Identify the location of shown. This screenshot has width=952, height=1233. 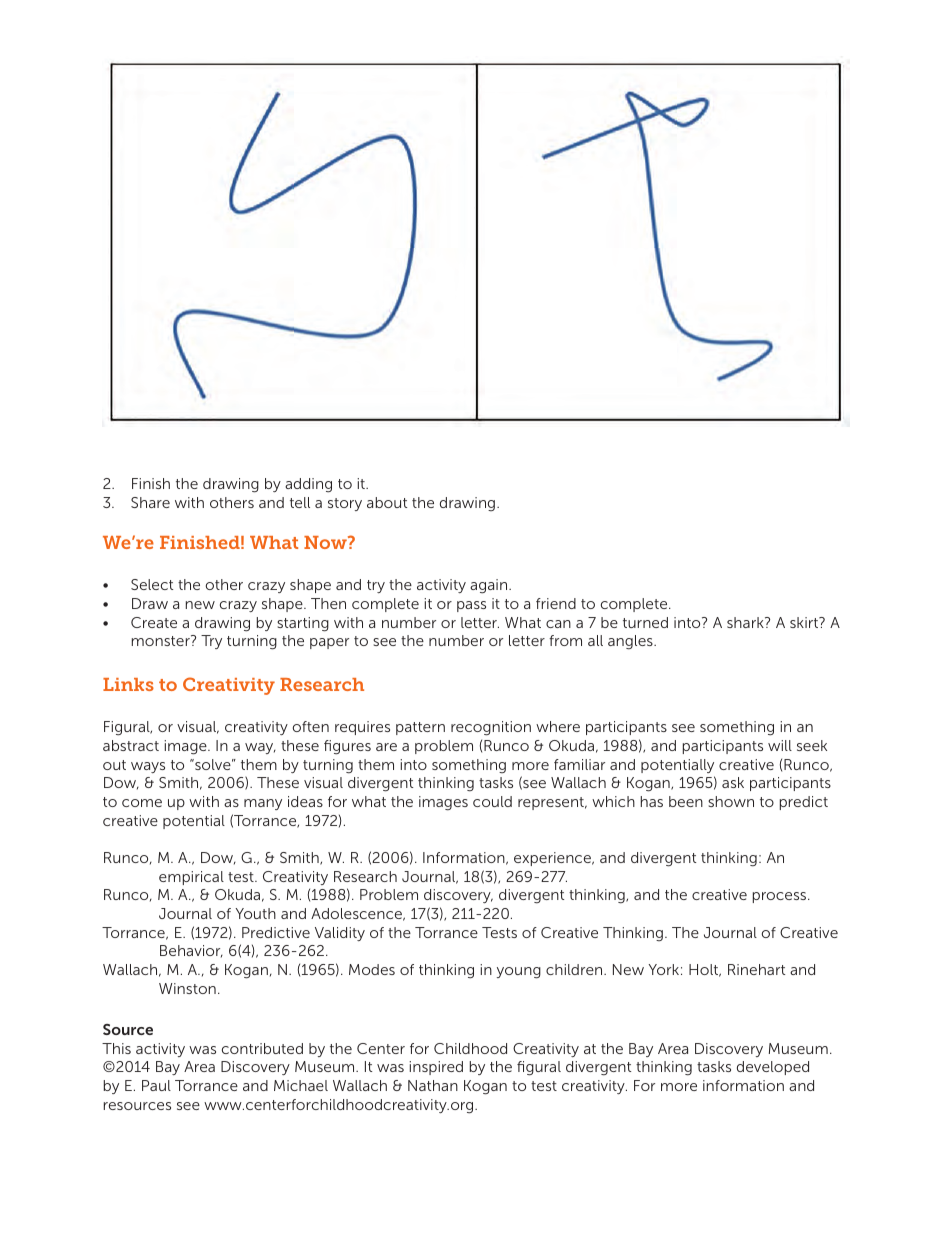
(731, 801).
